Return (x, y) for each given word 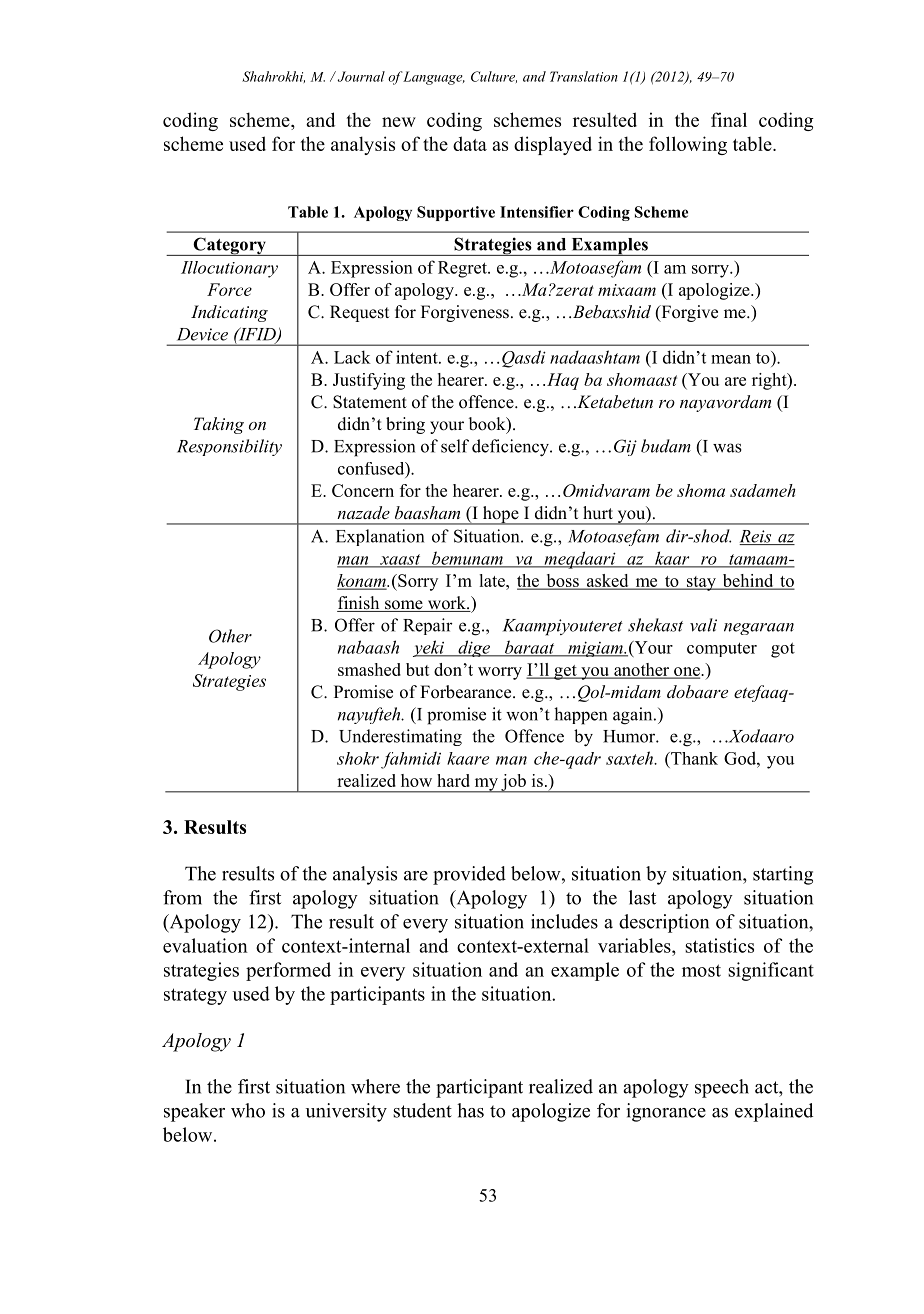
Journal (360, 76)
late (493, 580)
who (248, 1110)
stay (701, 583)
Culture (494, 77)
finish (359, 604)
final (729, 119)
